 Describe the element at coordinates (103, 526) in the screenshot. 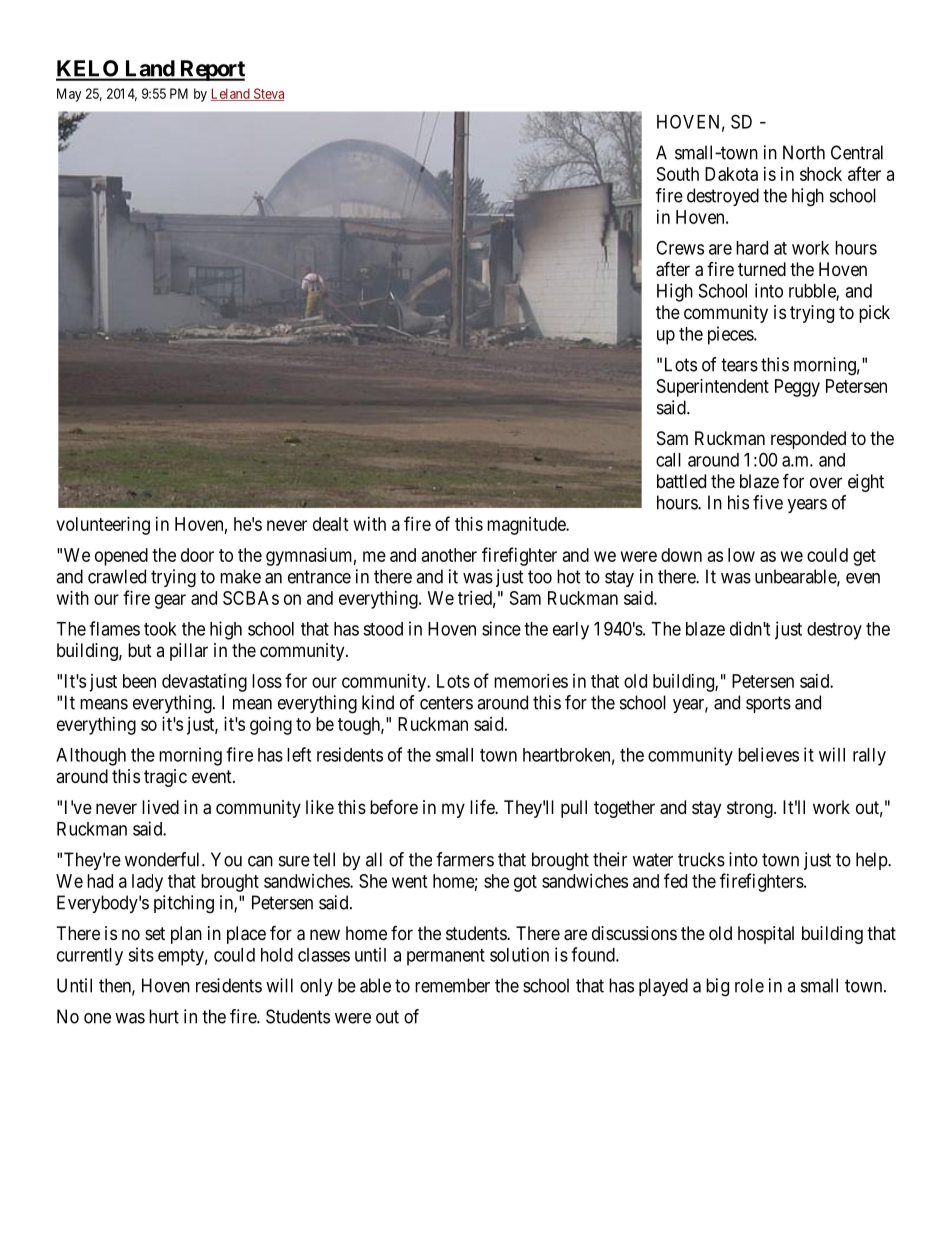

I see `volunteering` at that location.
